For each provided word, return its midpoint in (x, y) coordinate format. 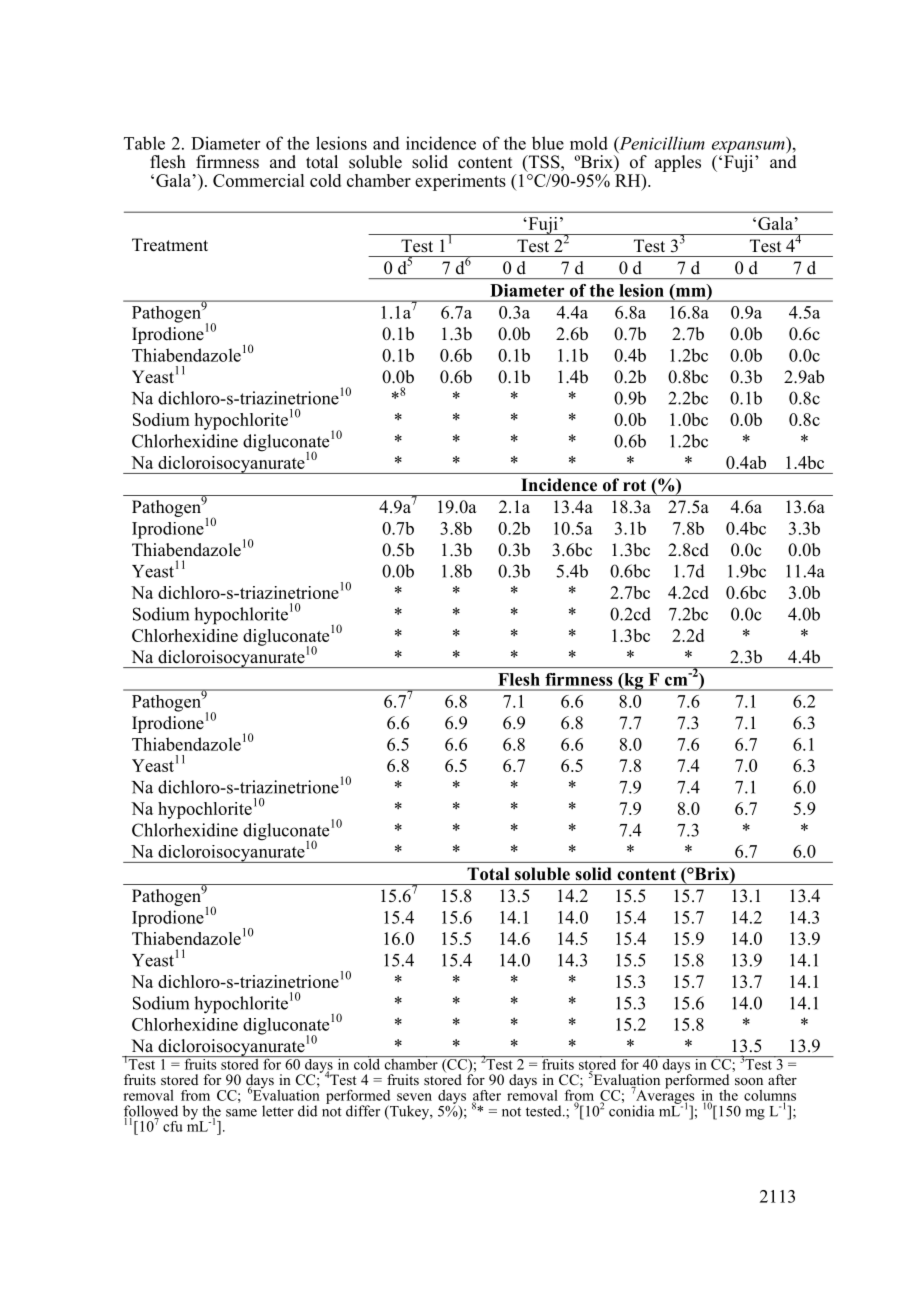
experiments (460, 182)
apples (678, 163)
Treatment (170, 245)
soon (749, 1081)
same (241, 1113)
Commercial (258, 180)
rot (634, 485)
